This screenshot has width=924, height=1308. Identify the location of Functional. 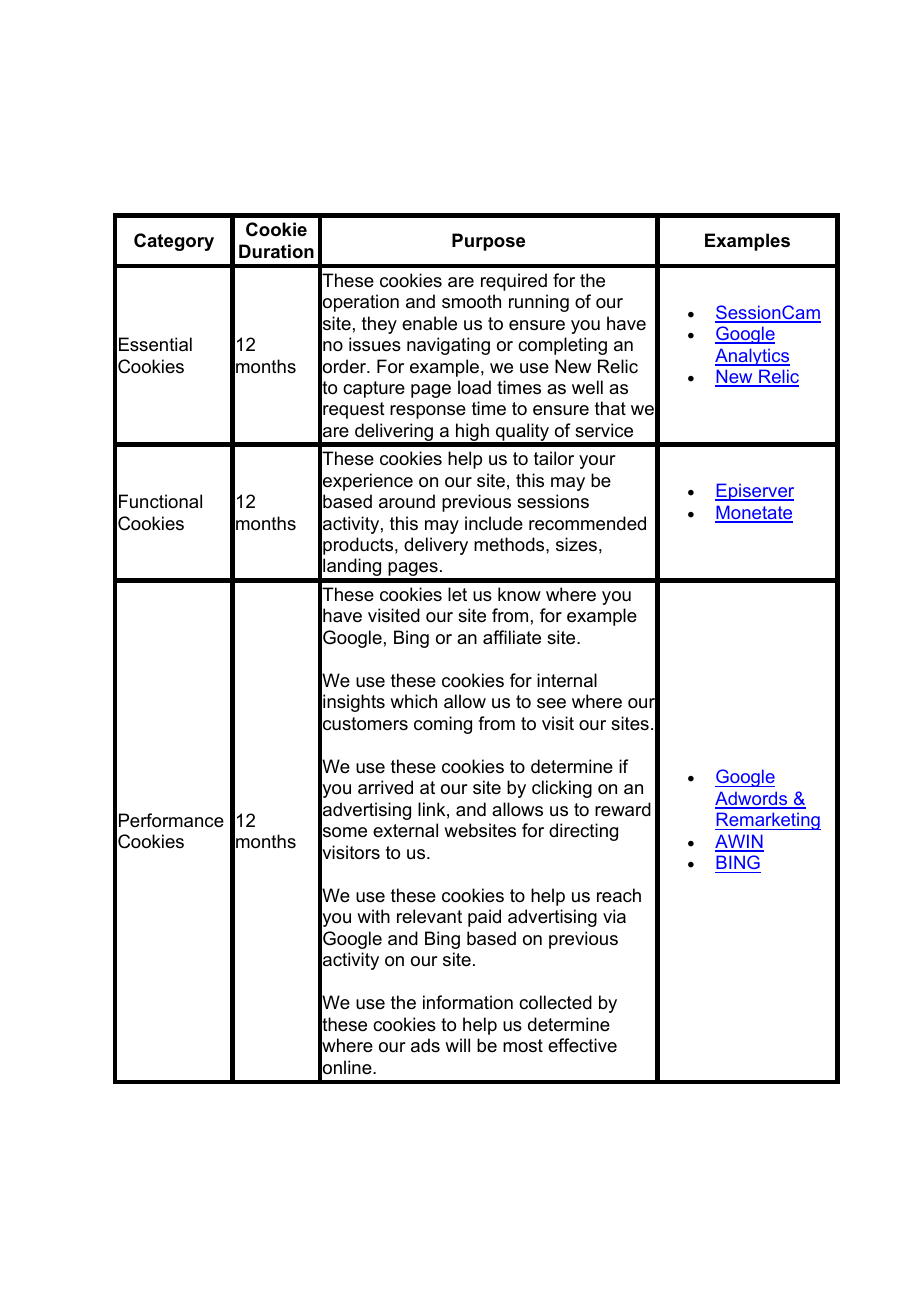
(160, 501).
